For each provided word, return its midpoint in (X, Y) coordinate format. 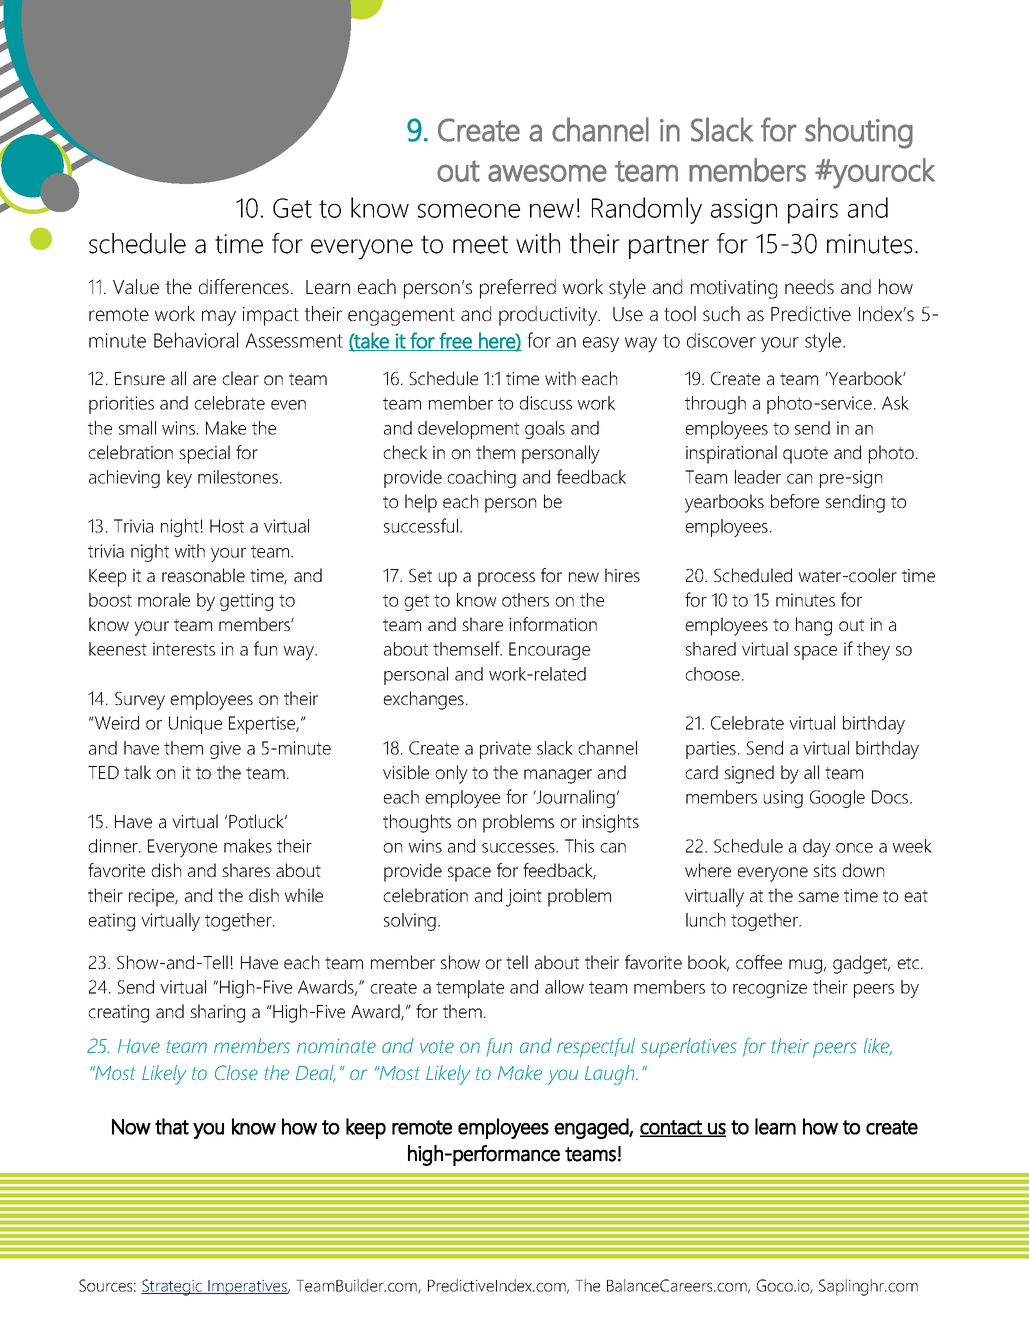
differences (244, 286)
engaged (592, 1128)
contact (672, 1128)
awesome (547, 173)
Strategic (173, 1287)
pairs (813, 211)
